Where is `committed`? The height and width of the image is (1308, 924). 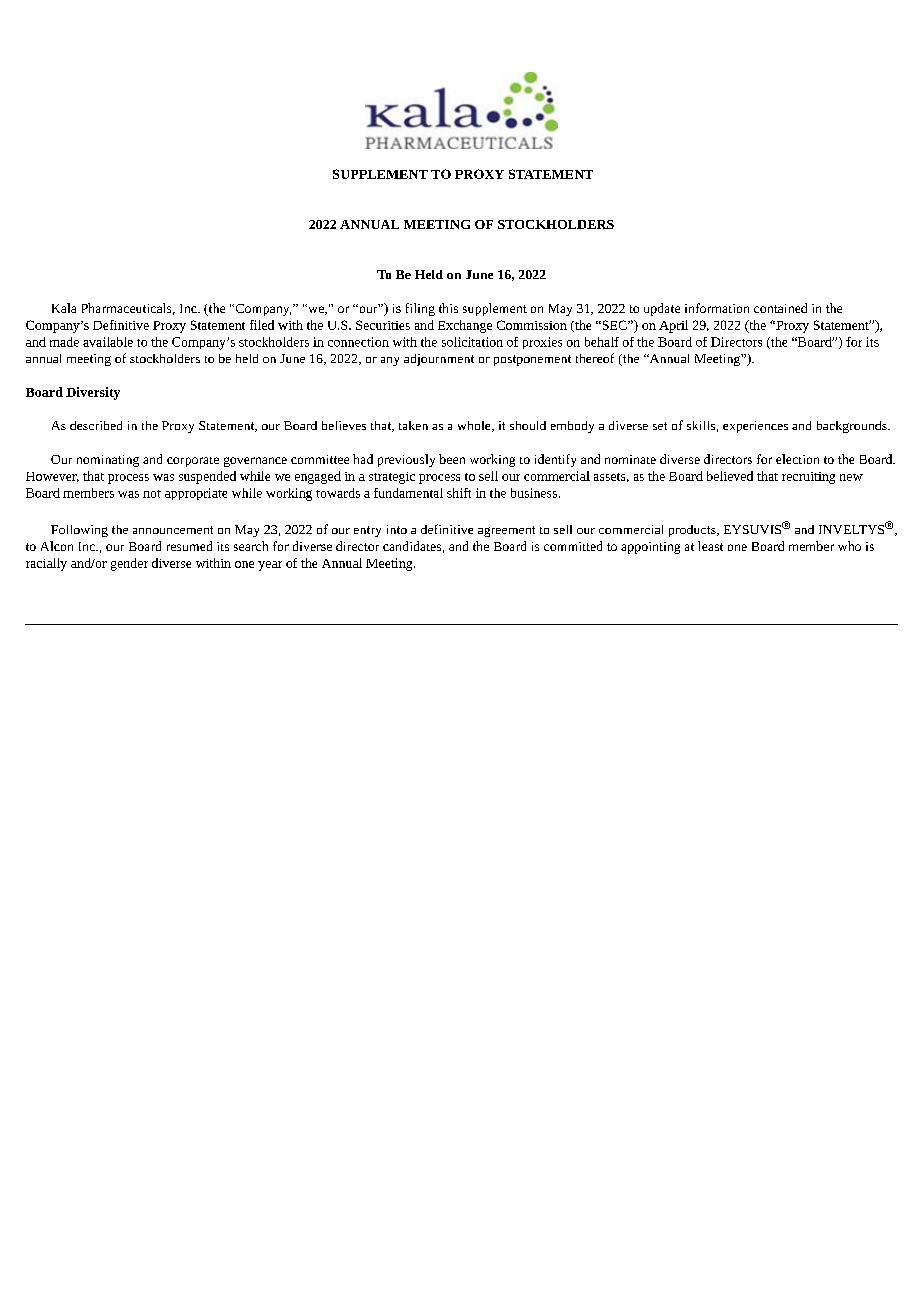 committed is located at coordinates (573, 546).
